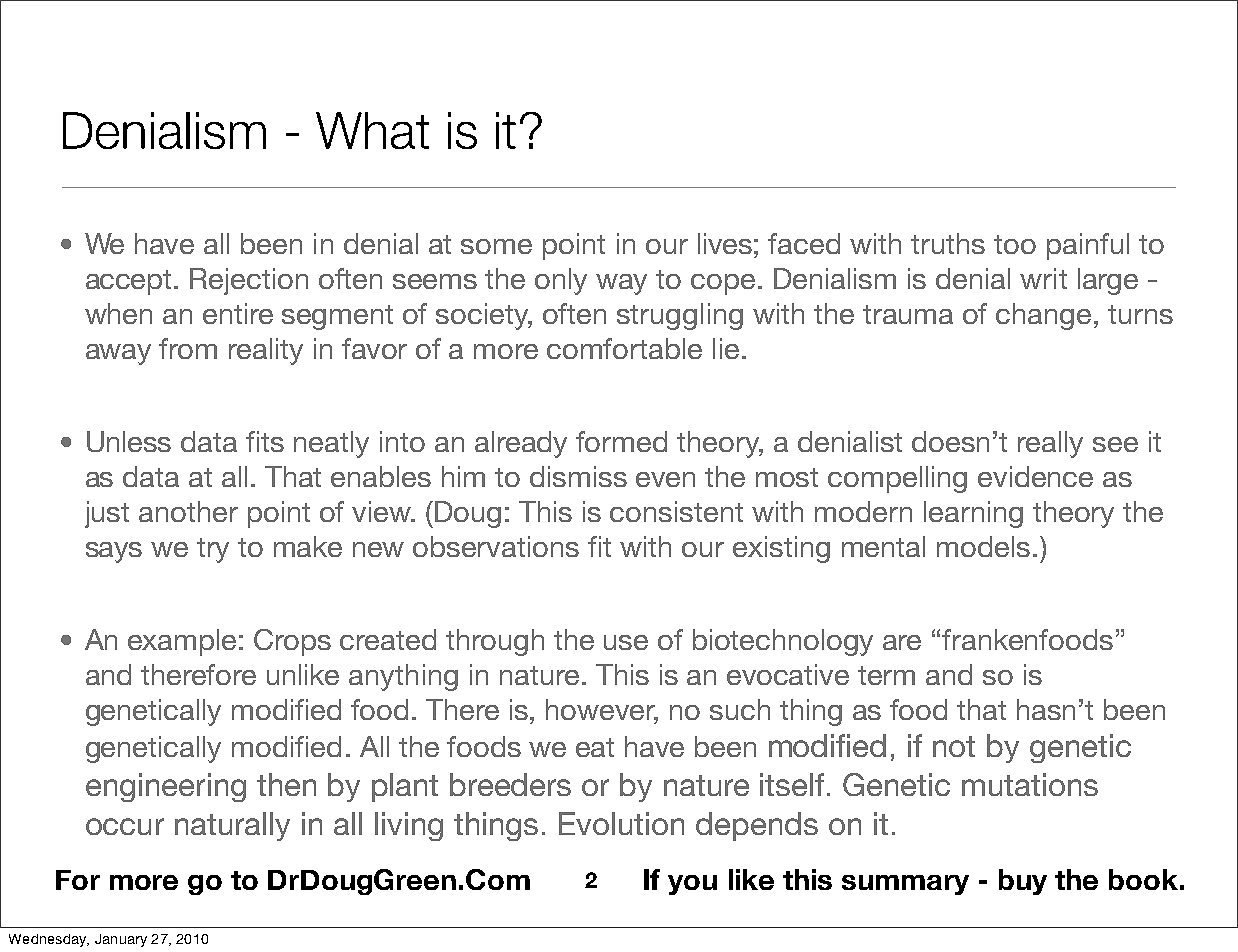 Image resolution: width=1238 pixels, height=952 pixels. Describe the element at coordinates (624, 348) in the screenshot. I see `comfortable` at that location.
